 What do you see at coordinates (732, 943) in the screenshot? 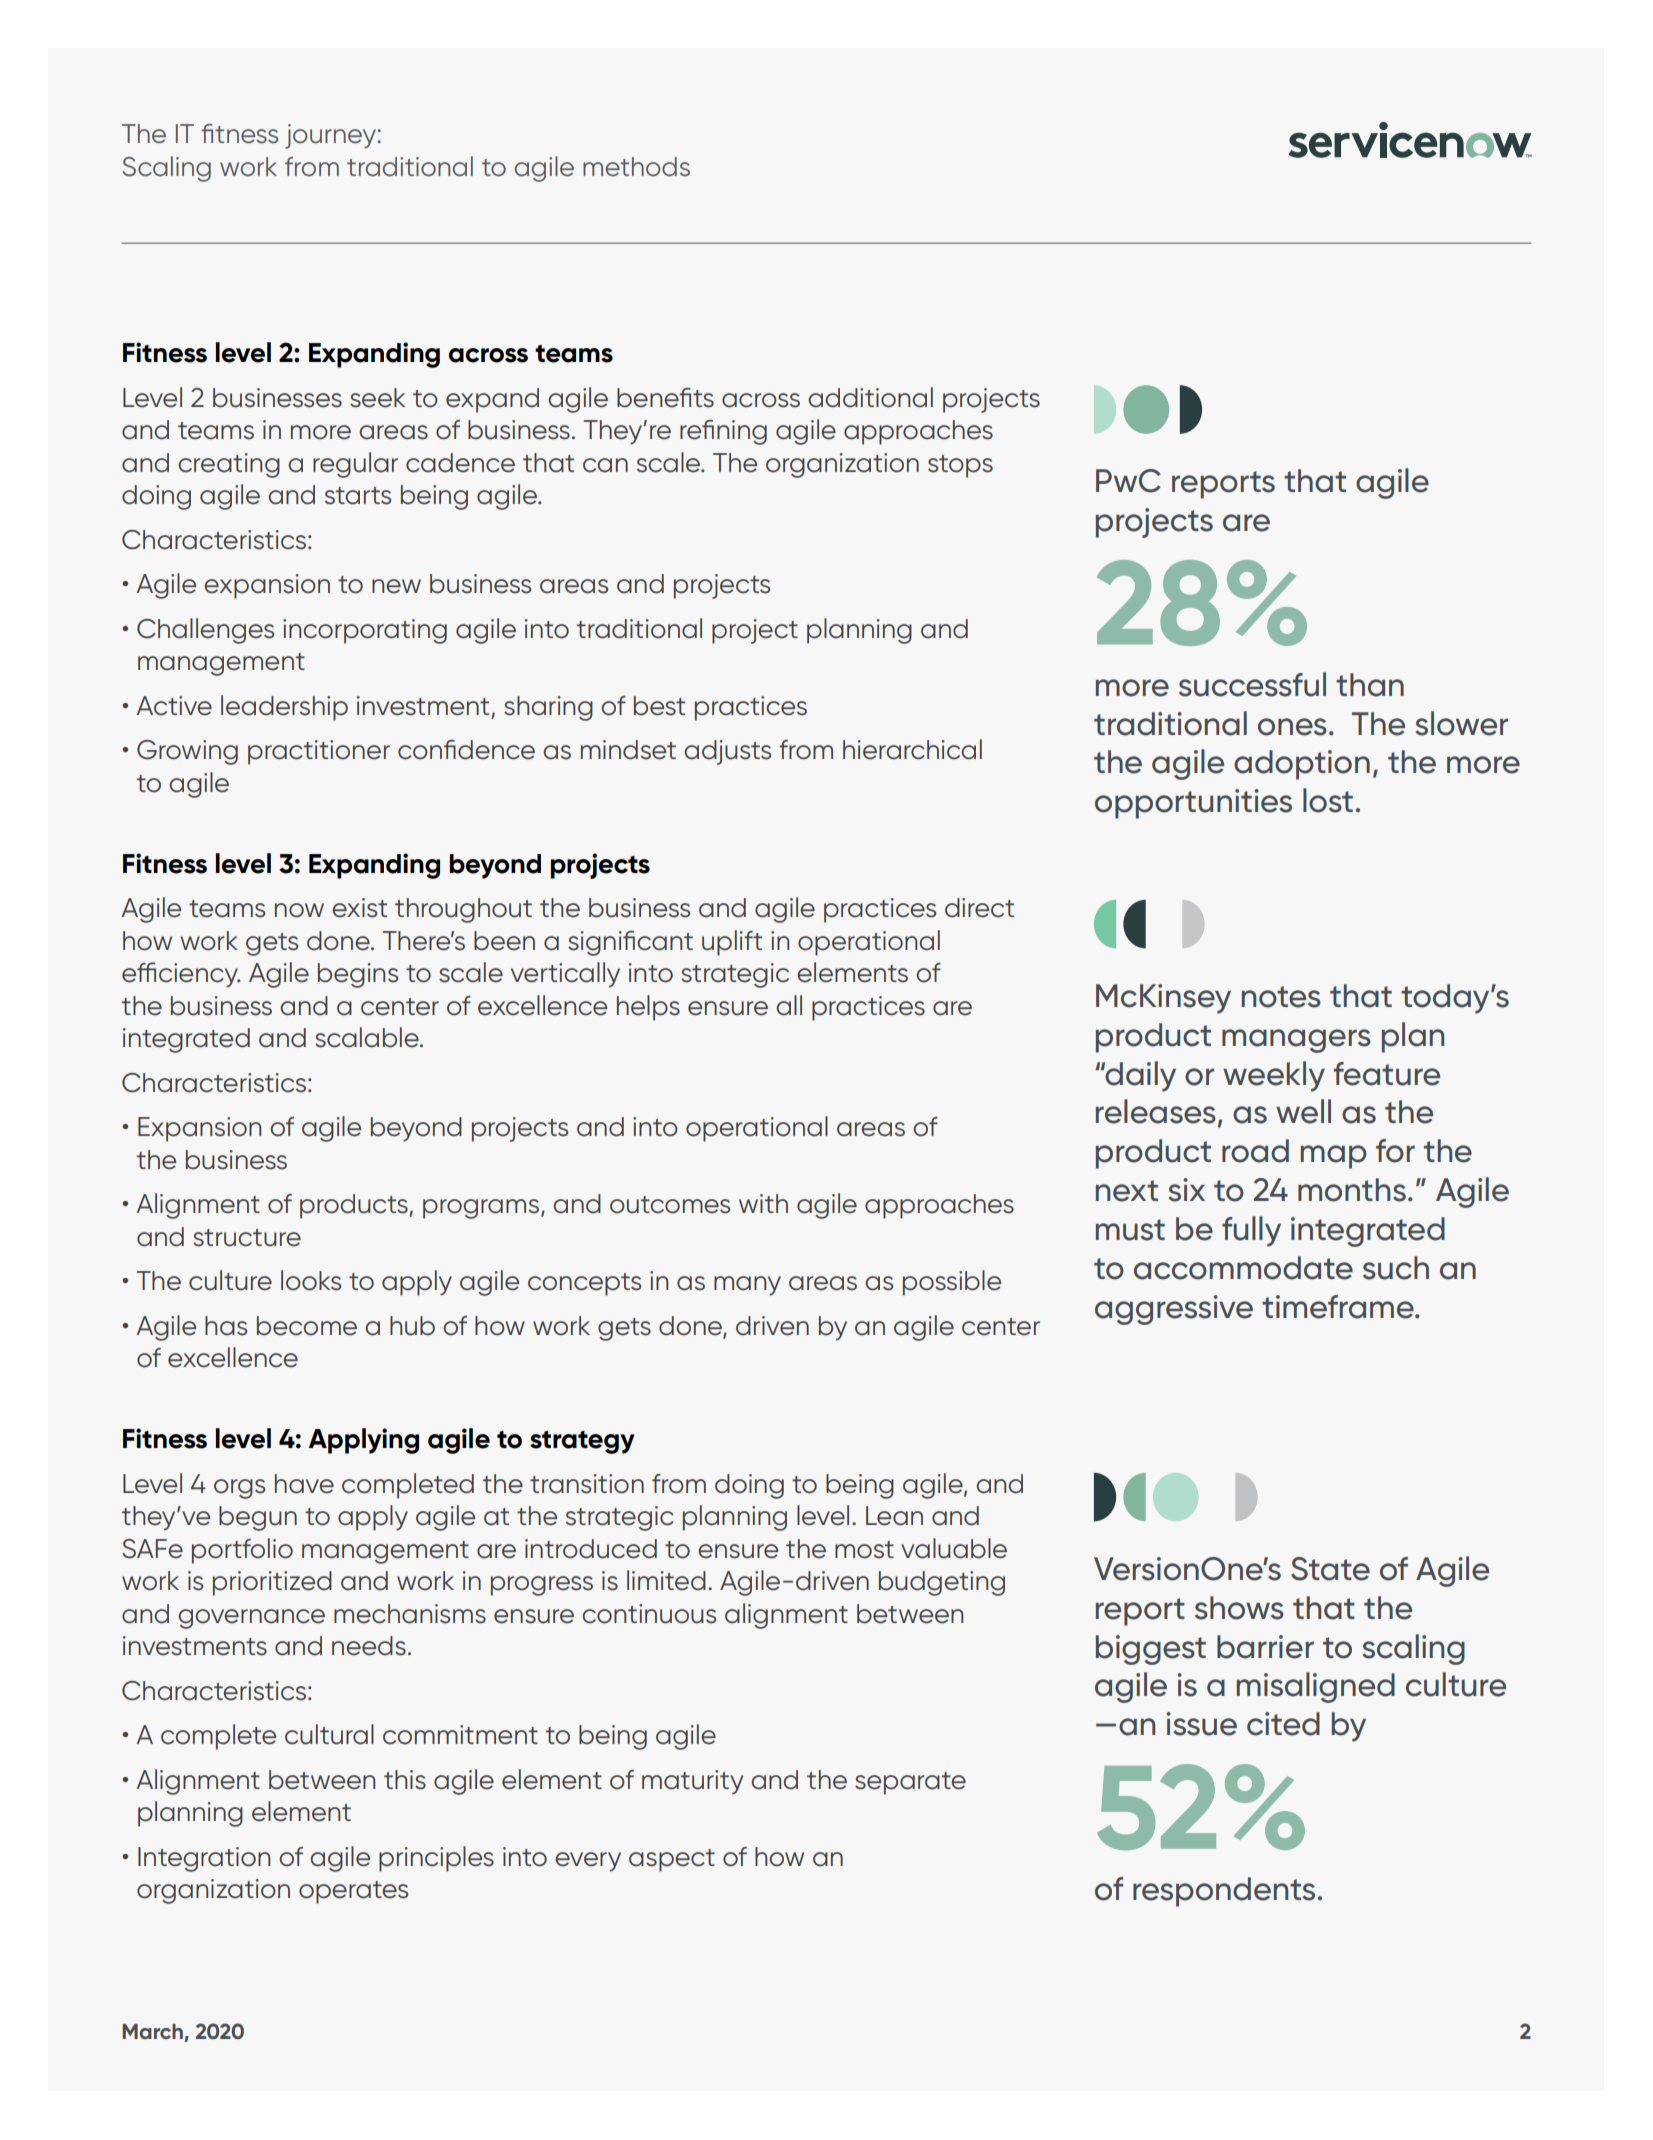
I see `uplift` at bounding box center [732, 943].
